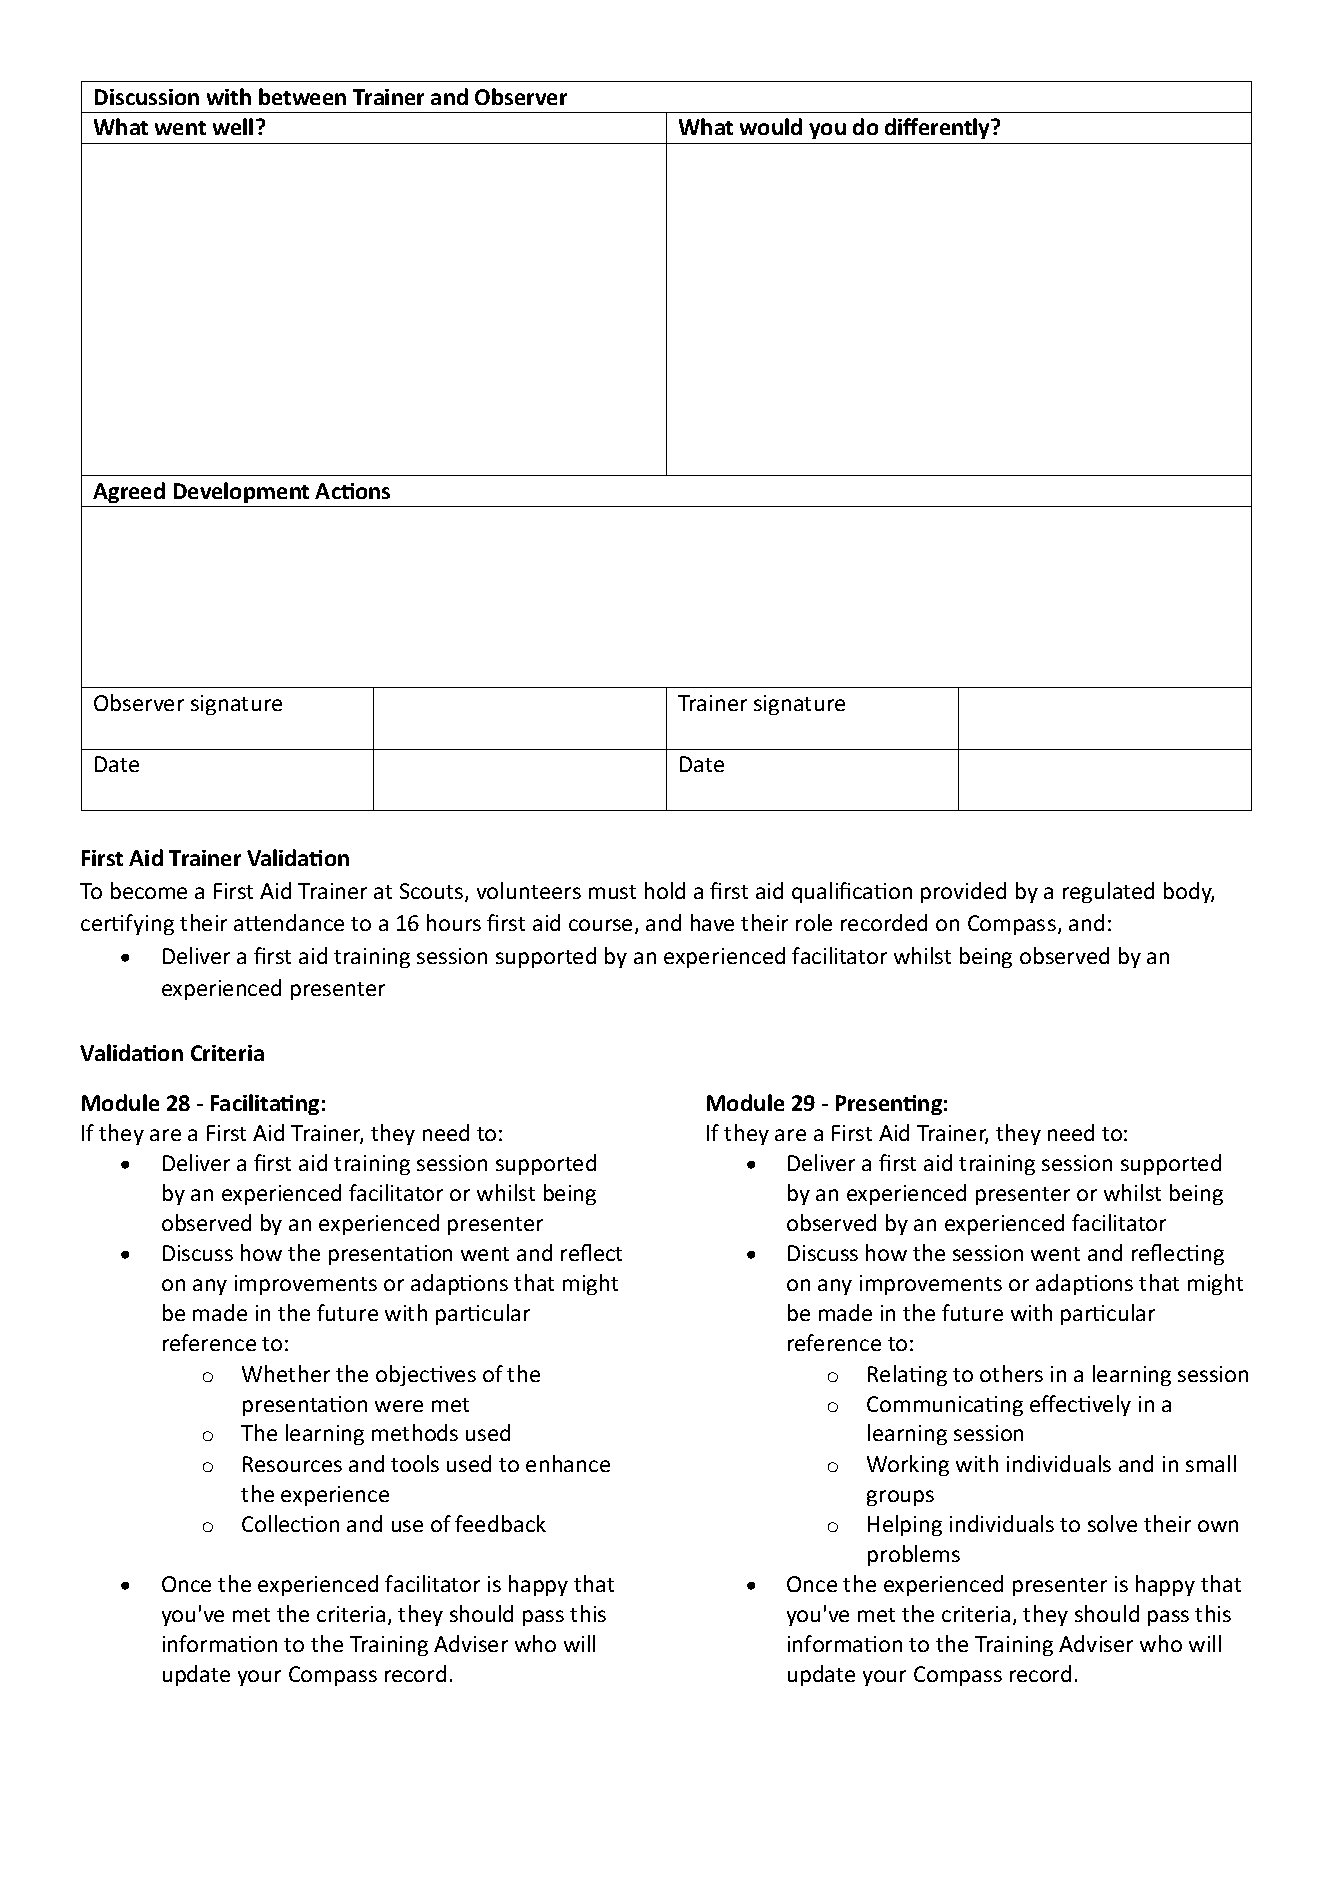 This image has height=1884, width=1332. I want to click on well, so click(233, 126).
